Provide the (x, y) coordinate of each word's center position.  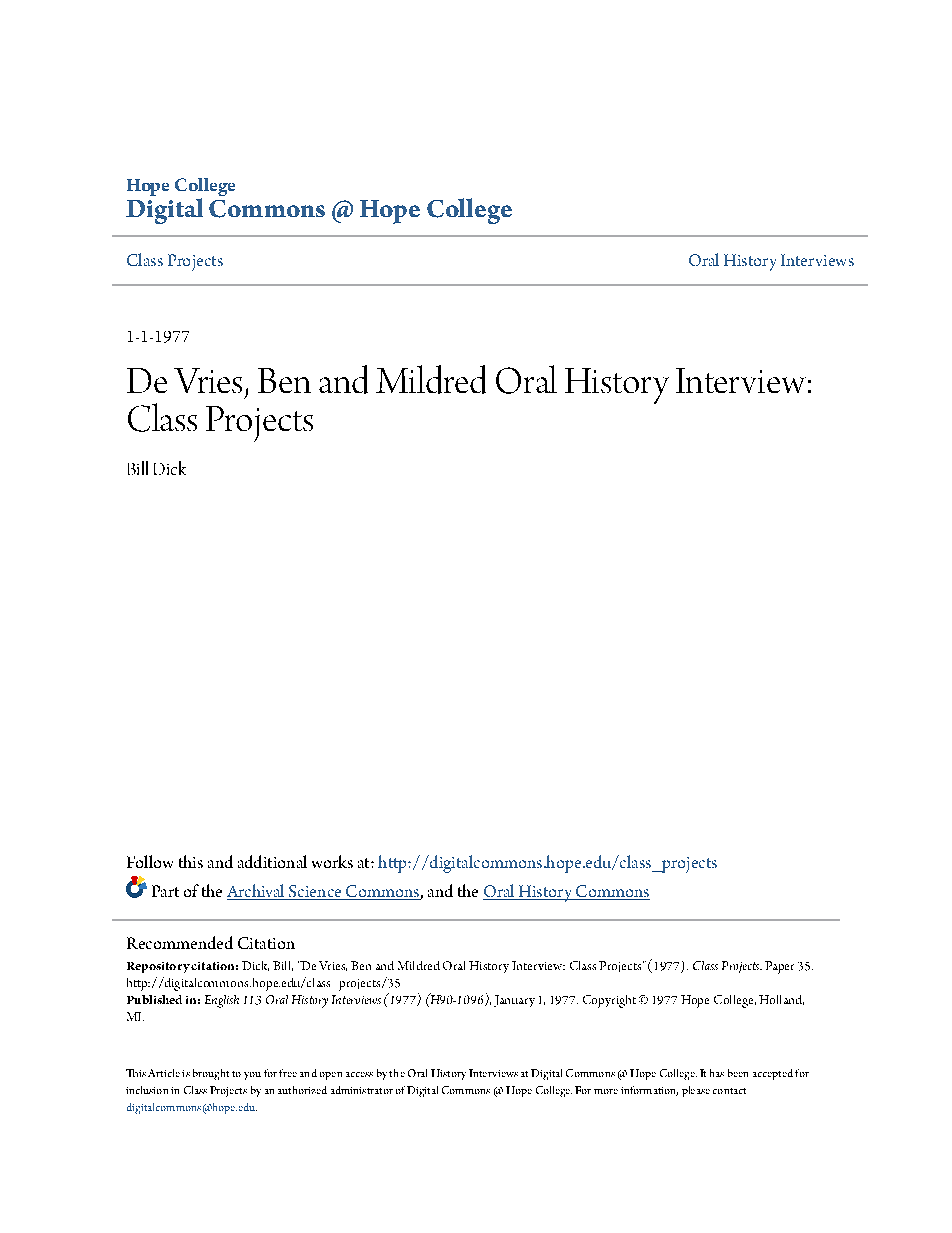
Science (315, 892)
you (252, 1076)
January (514, 1001)
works (332, 861)
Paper (779, 967)
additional (272, 861)
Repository (158, 967)
